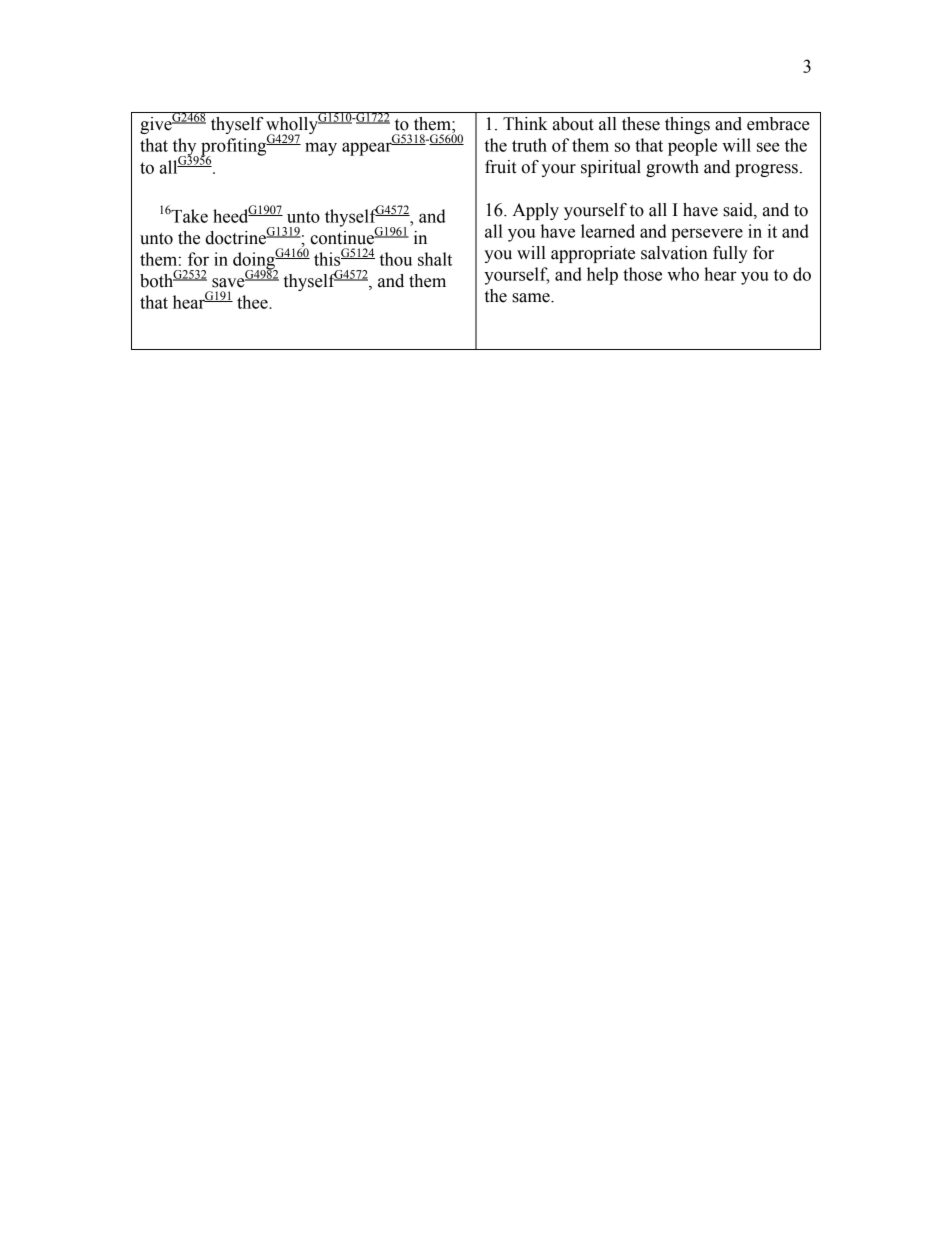 The image size is (952, 1233). I want to click on Think, so click(525, 123).
